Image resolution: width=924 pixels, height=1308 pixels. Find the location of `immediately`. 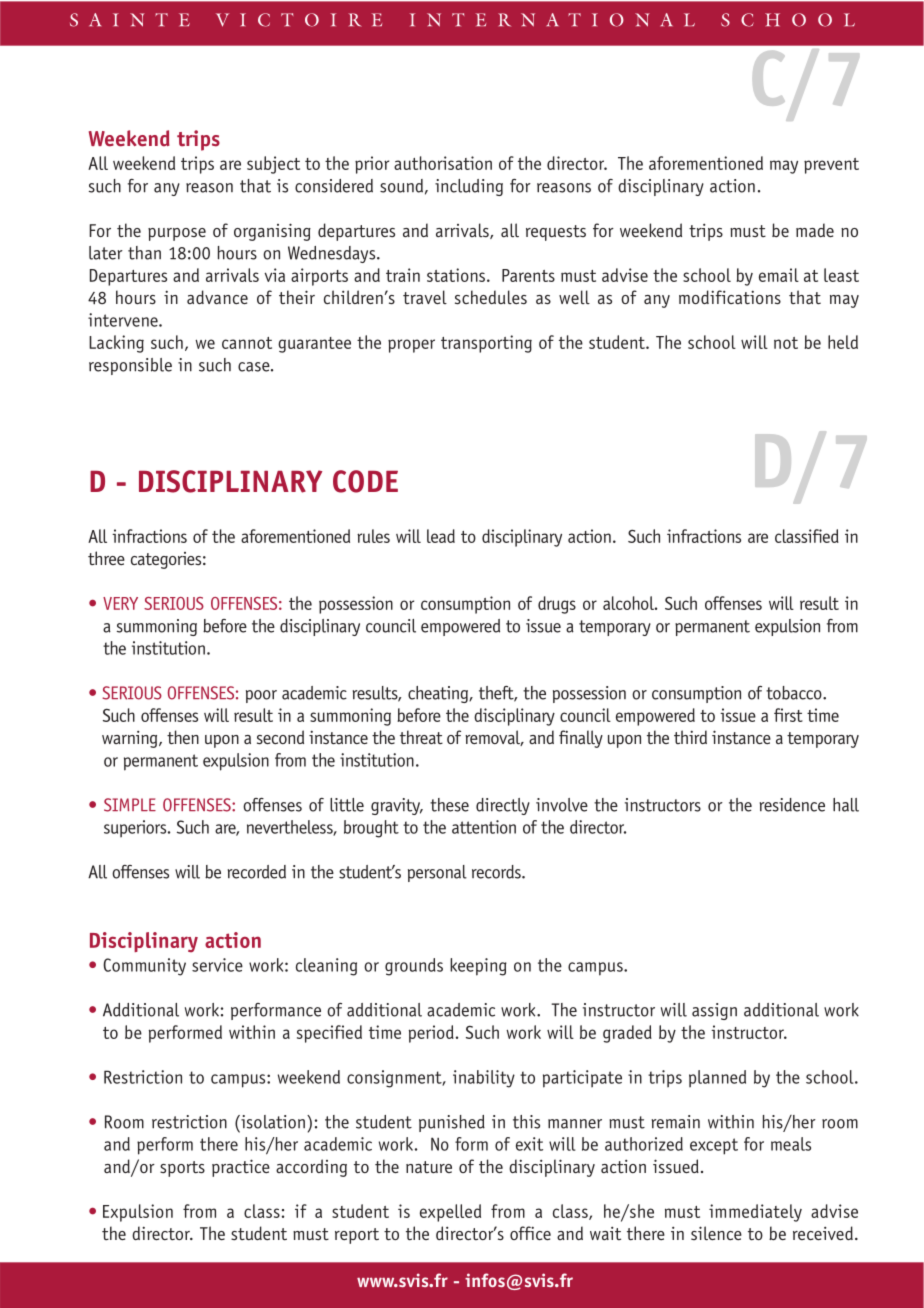

immediately is located at coordinates (755, 1213).
